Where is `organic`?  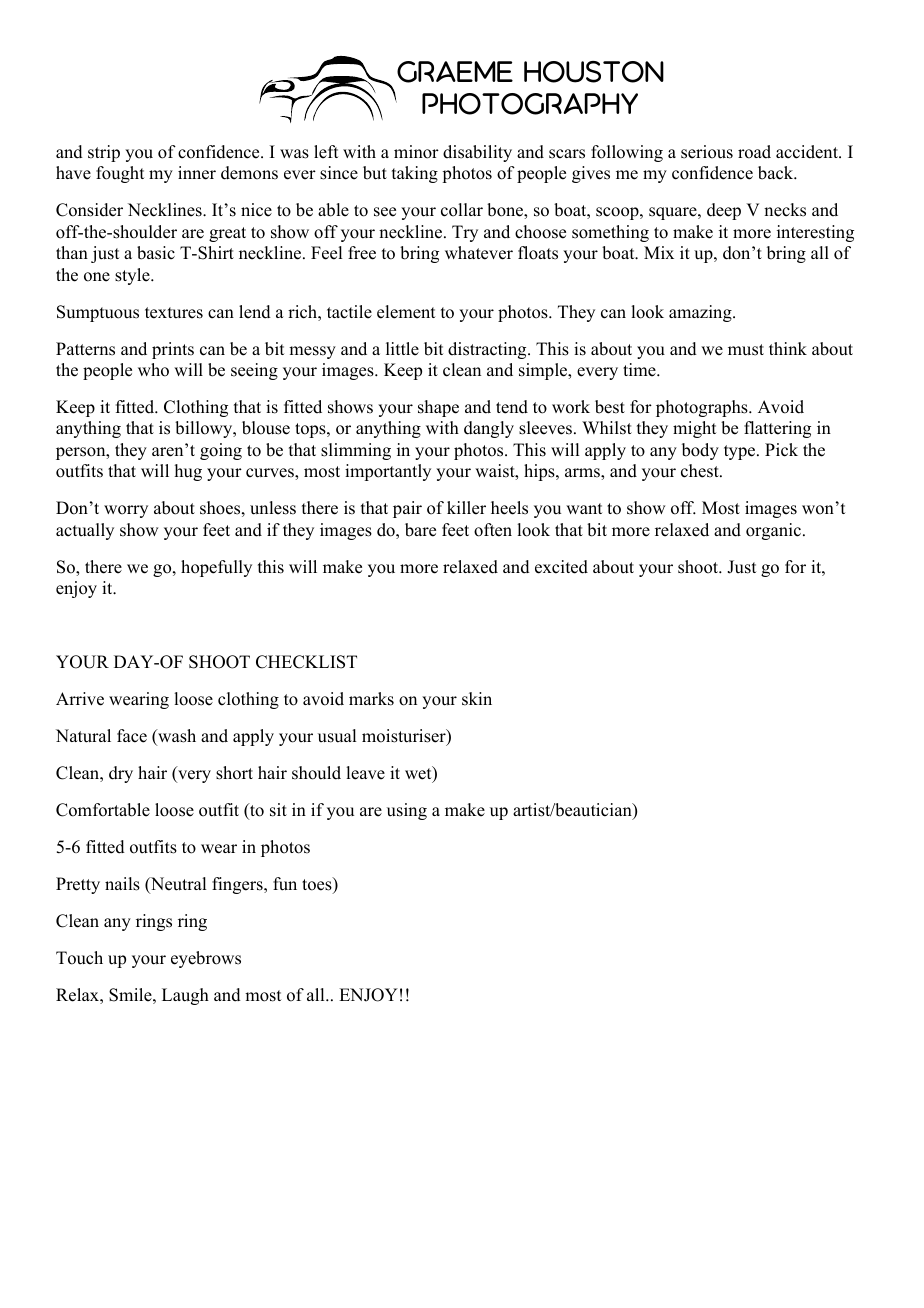
organic is located at coordinates (775, 531).
